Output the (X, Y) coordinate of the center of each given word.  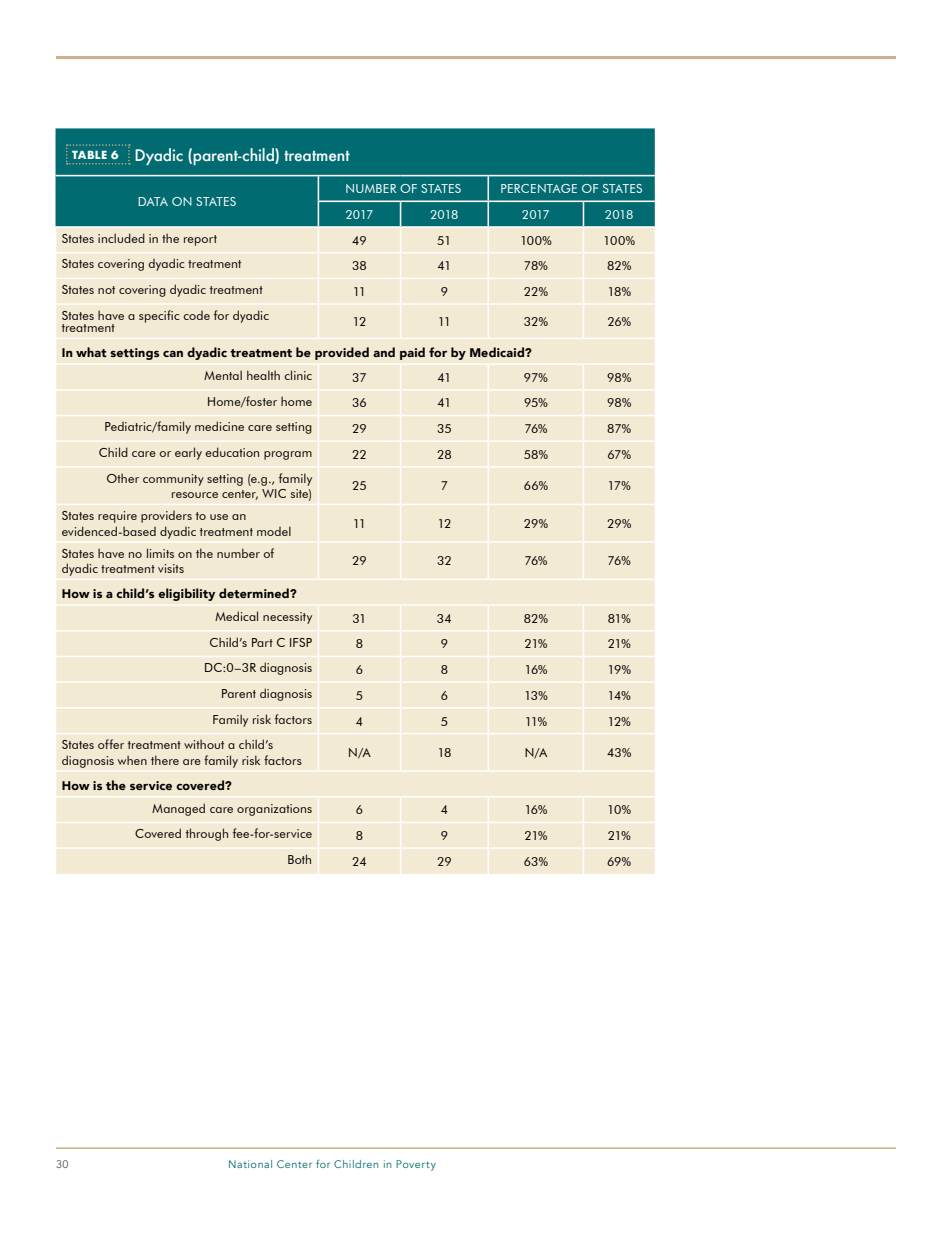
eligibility (186, 594)
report (200, 240)
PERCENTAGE (539, 188)
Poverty (416, 1165)
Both (299, 859)
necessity (287, 618)
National (250, 1164)
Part (262, 642)
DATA (153, 201)
